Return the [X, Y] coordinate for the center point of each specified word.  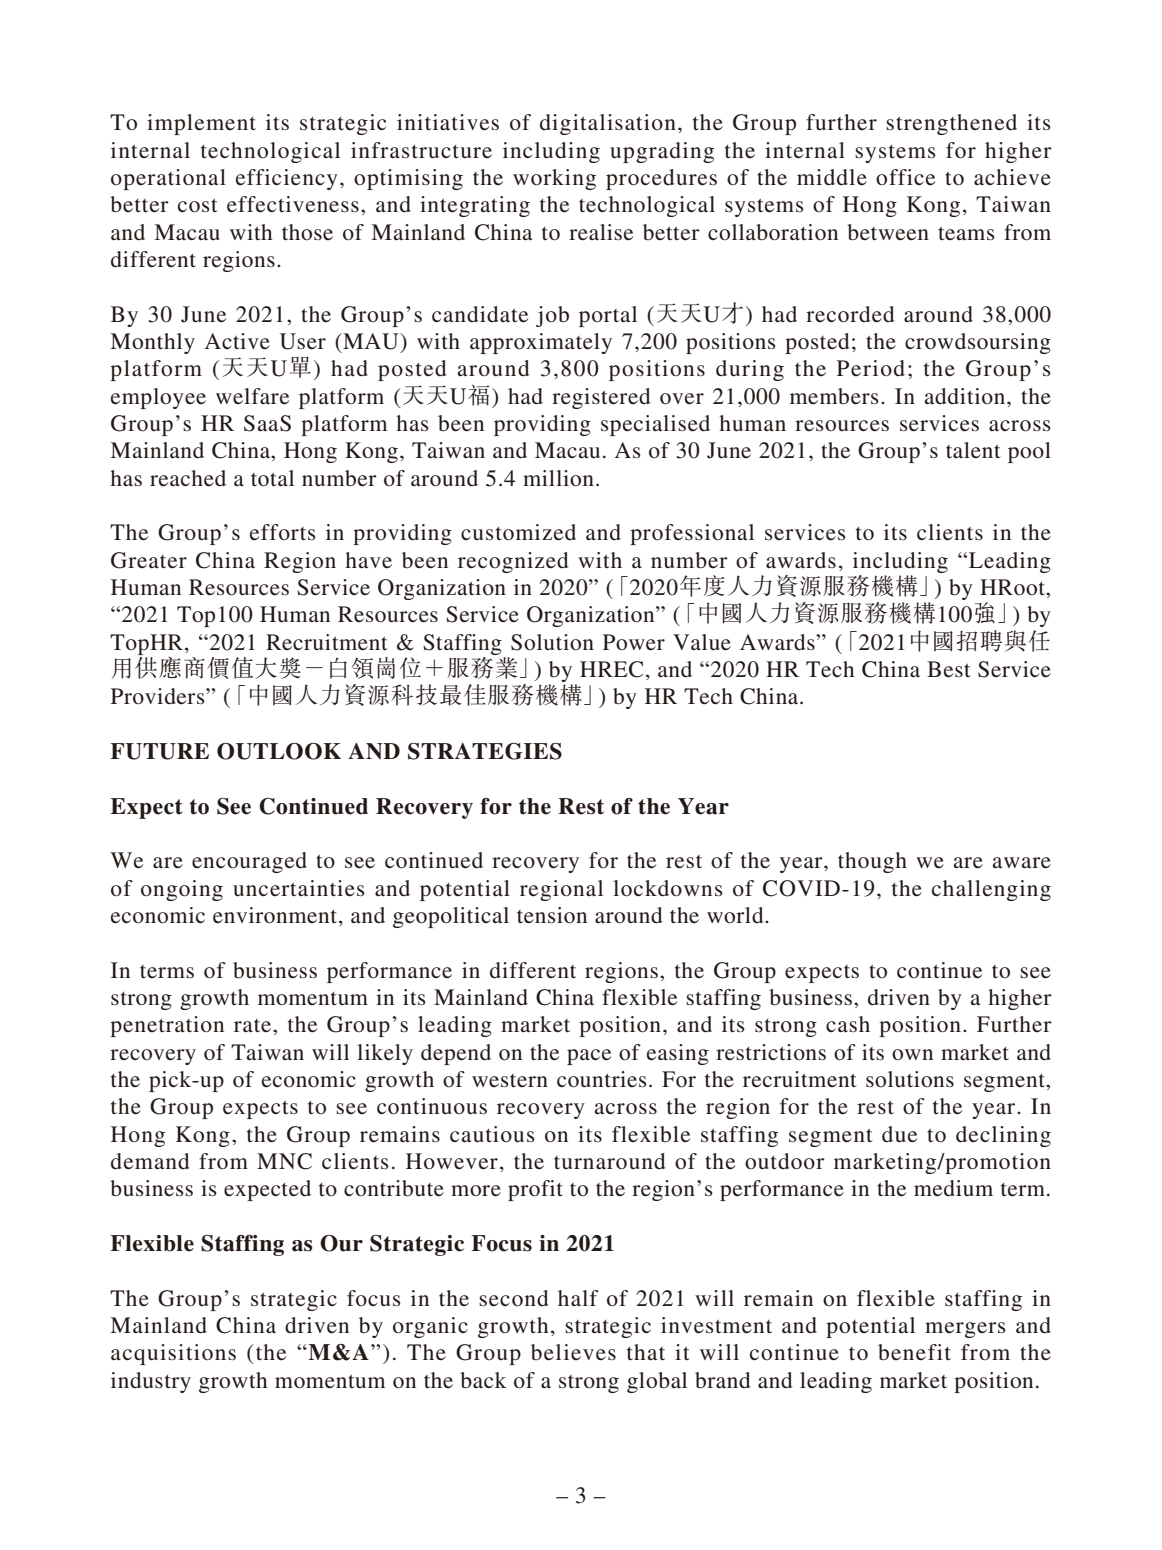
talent [973, 450]
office [905, 177]
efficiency [287, 179]
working [554, 179]
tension [552, 915]
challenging [991, 890]
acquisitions [173, 1354]
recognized [513, 562]
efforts [283, 532]
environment [276, 916]
